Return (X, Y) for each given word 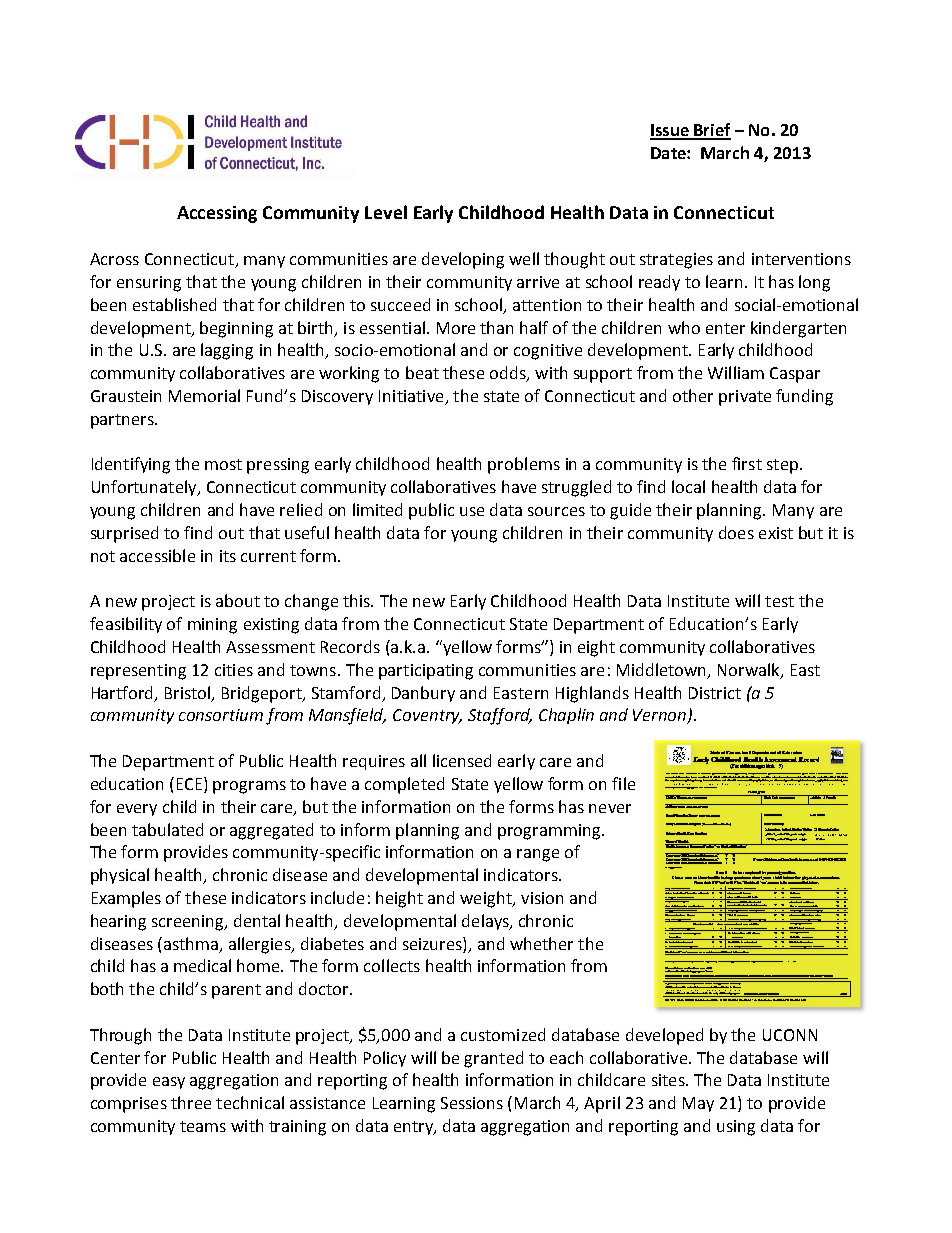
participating (426, 672)
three (191, 1102)
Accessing (217, 214)
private (745, 398)
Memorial (204, 395)
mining (212, 626)
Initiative (412, 397)
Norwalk (750, 670)
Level (386, 212)
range (538, 855)
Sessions (472, 1103)
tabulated (167, 829)
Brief (711, 131)
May (698, 1104)
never (610, 808)
